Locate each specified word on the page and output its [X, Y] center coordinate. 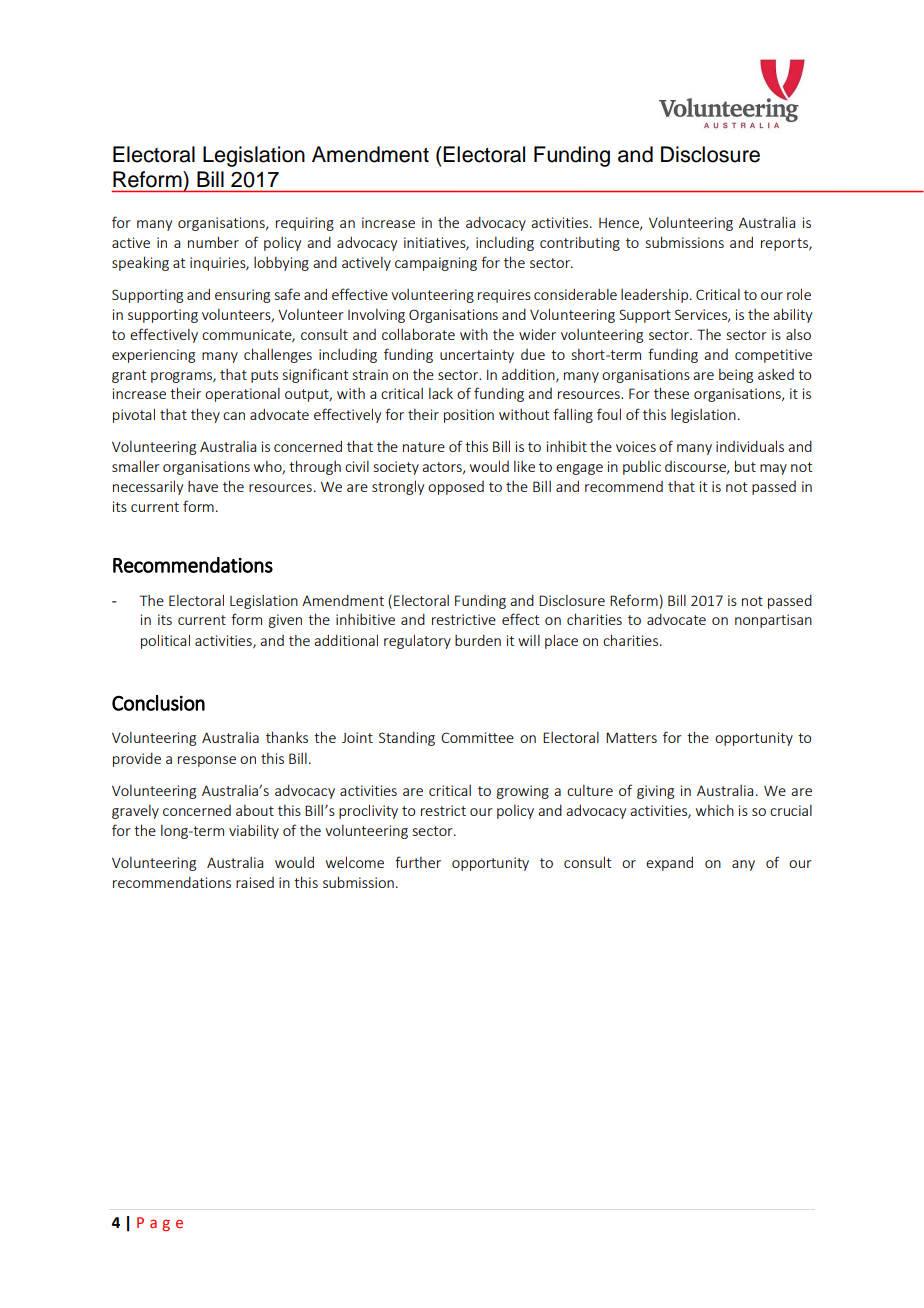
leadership [656, 295]
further [418, 862]
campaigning [436, 264]
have [203, 486]
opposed [456, 488]
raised [255, 882]
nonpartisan [773, 621]
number [213, 242]
